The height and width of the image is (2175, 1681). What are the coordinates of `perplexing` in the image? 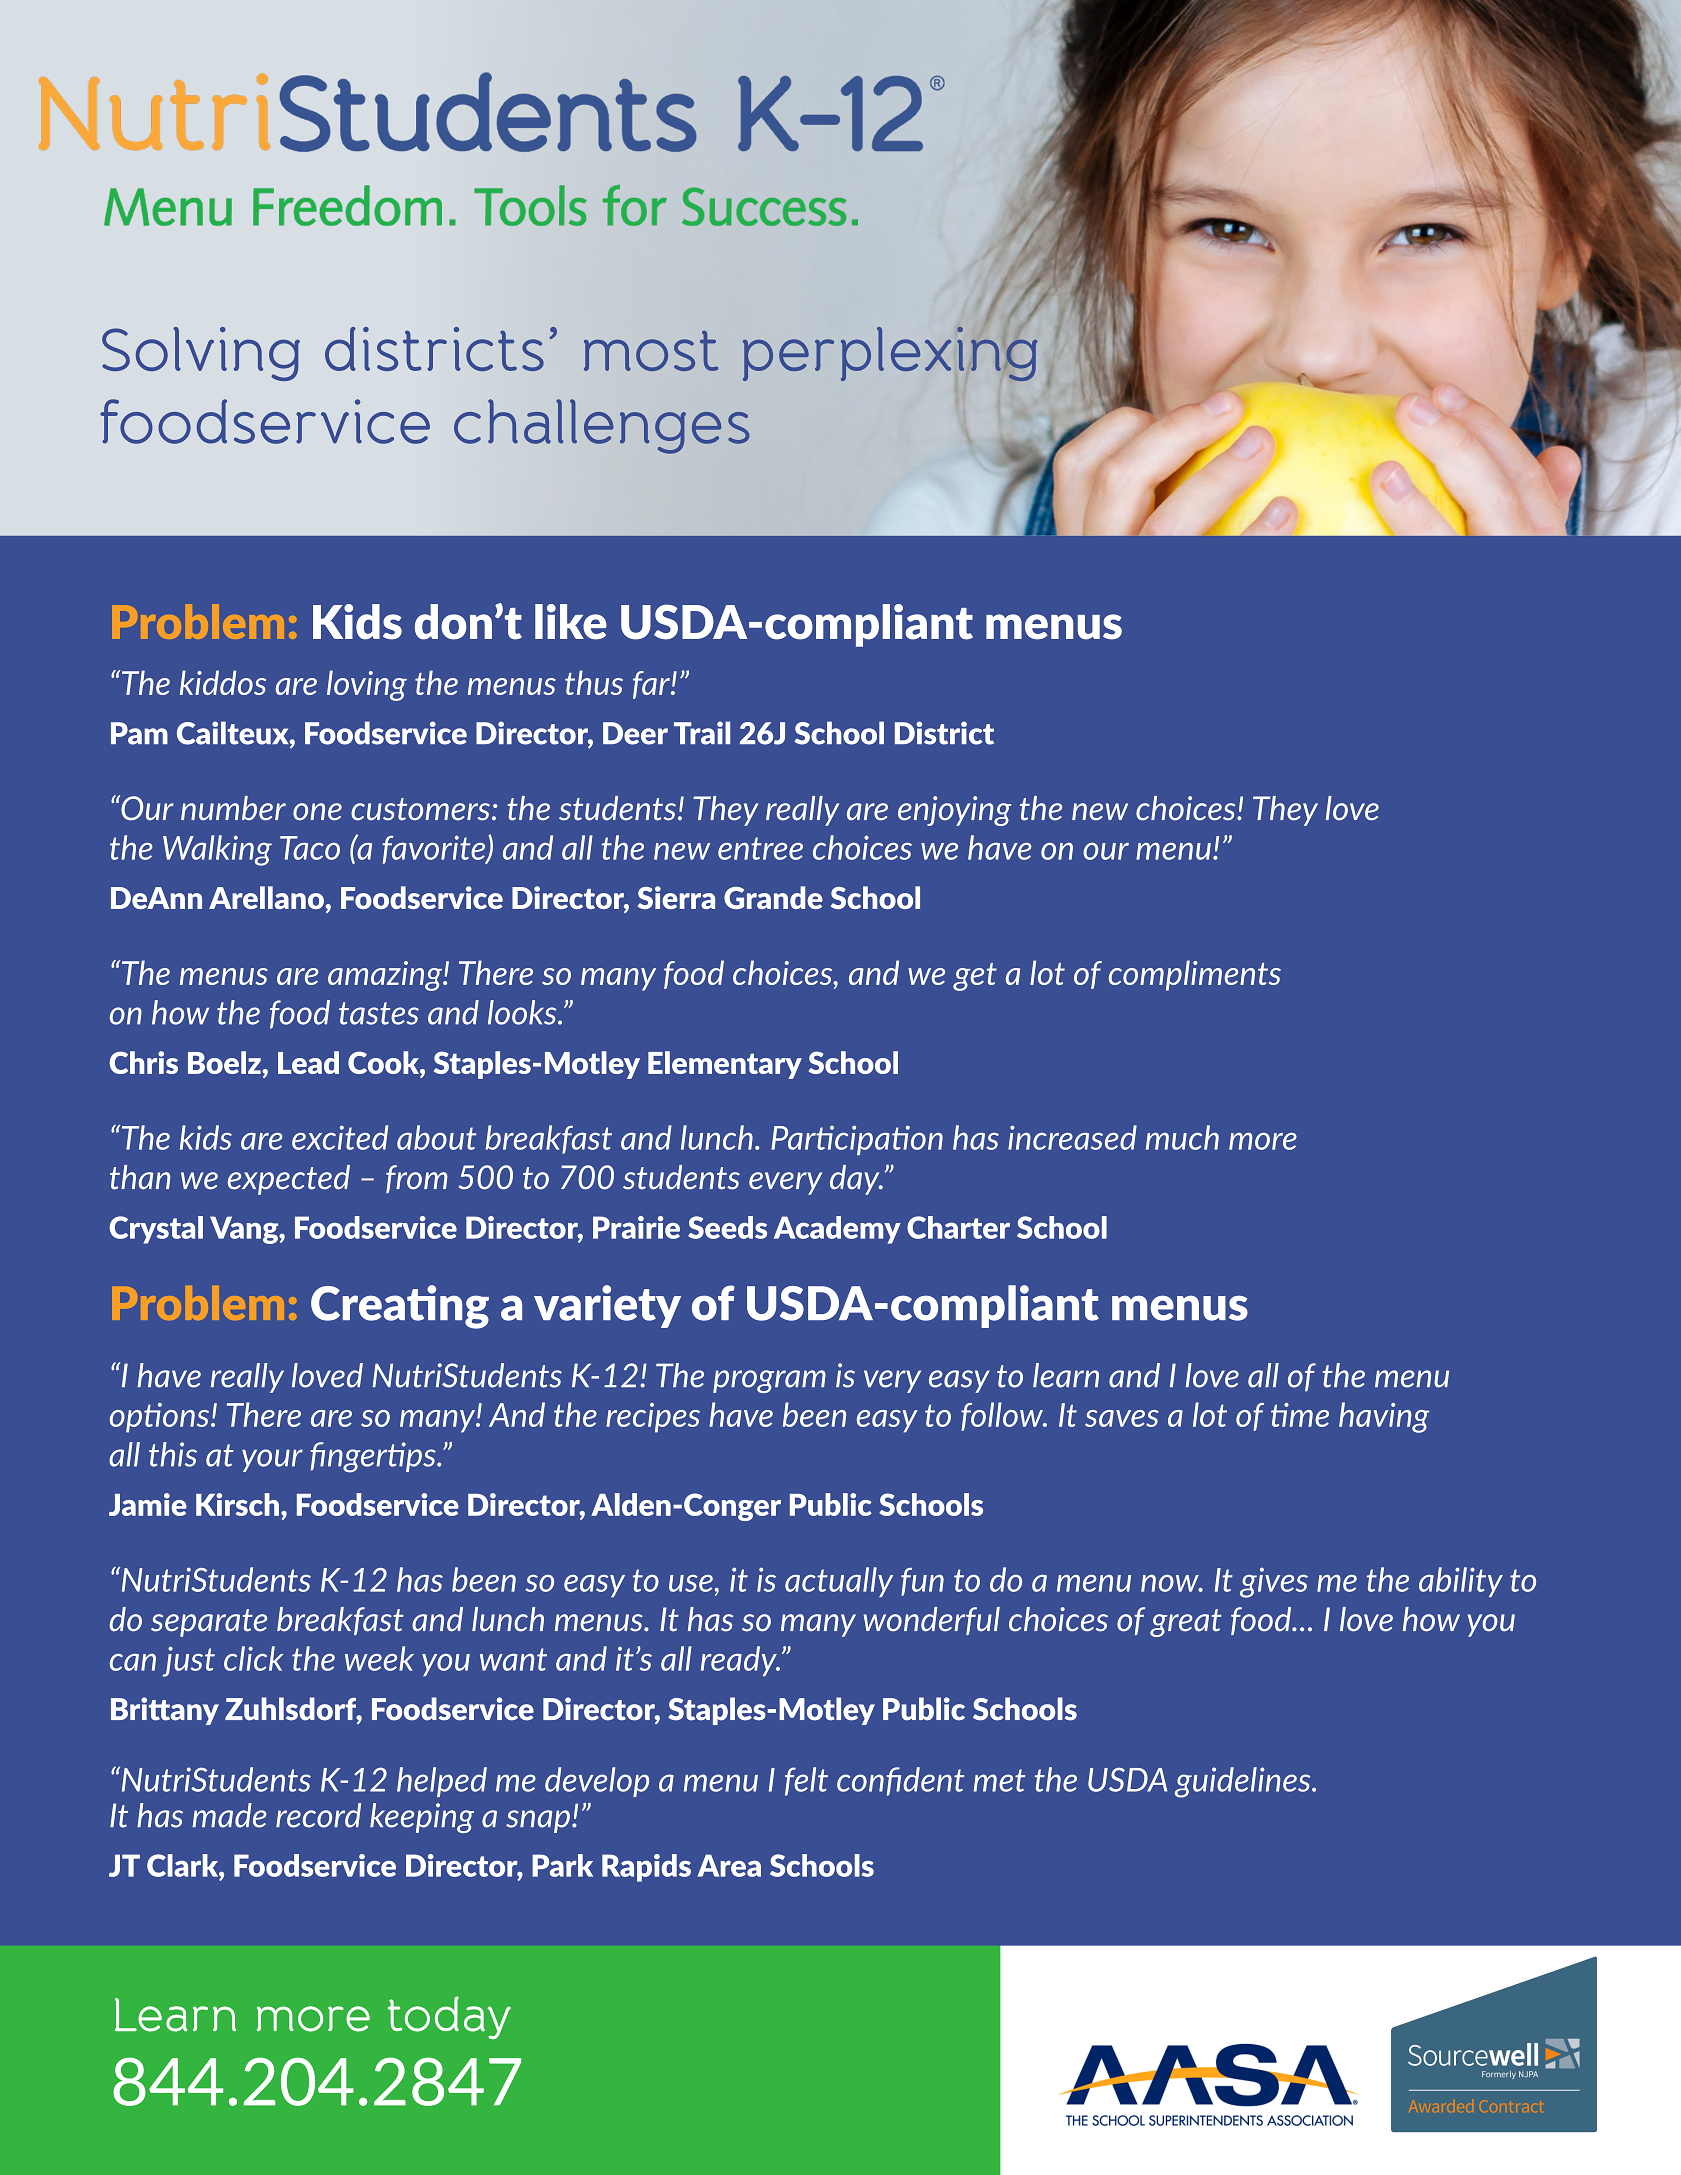 It's located at (890, 352).
